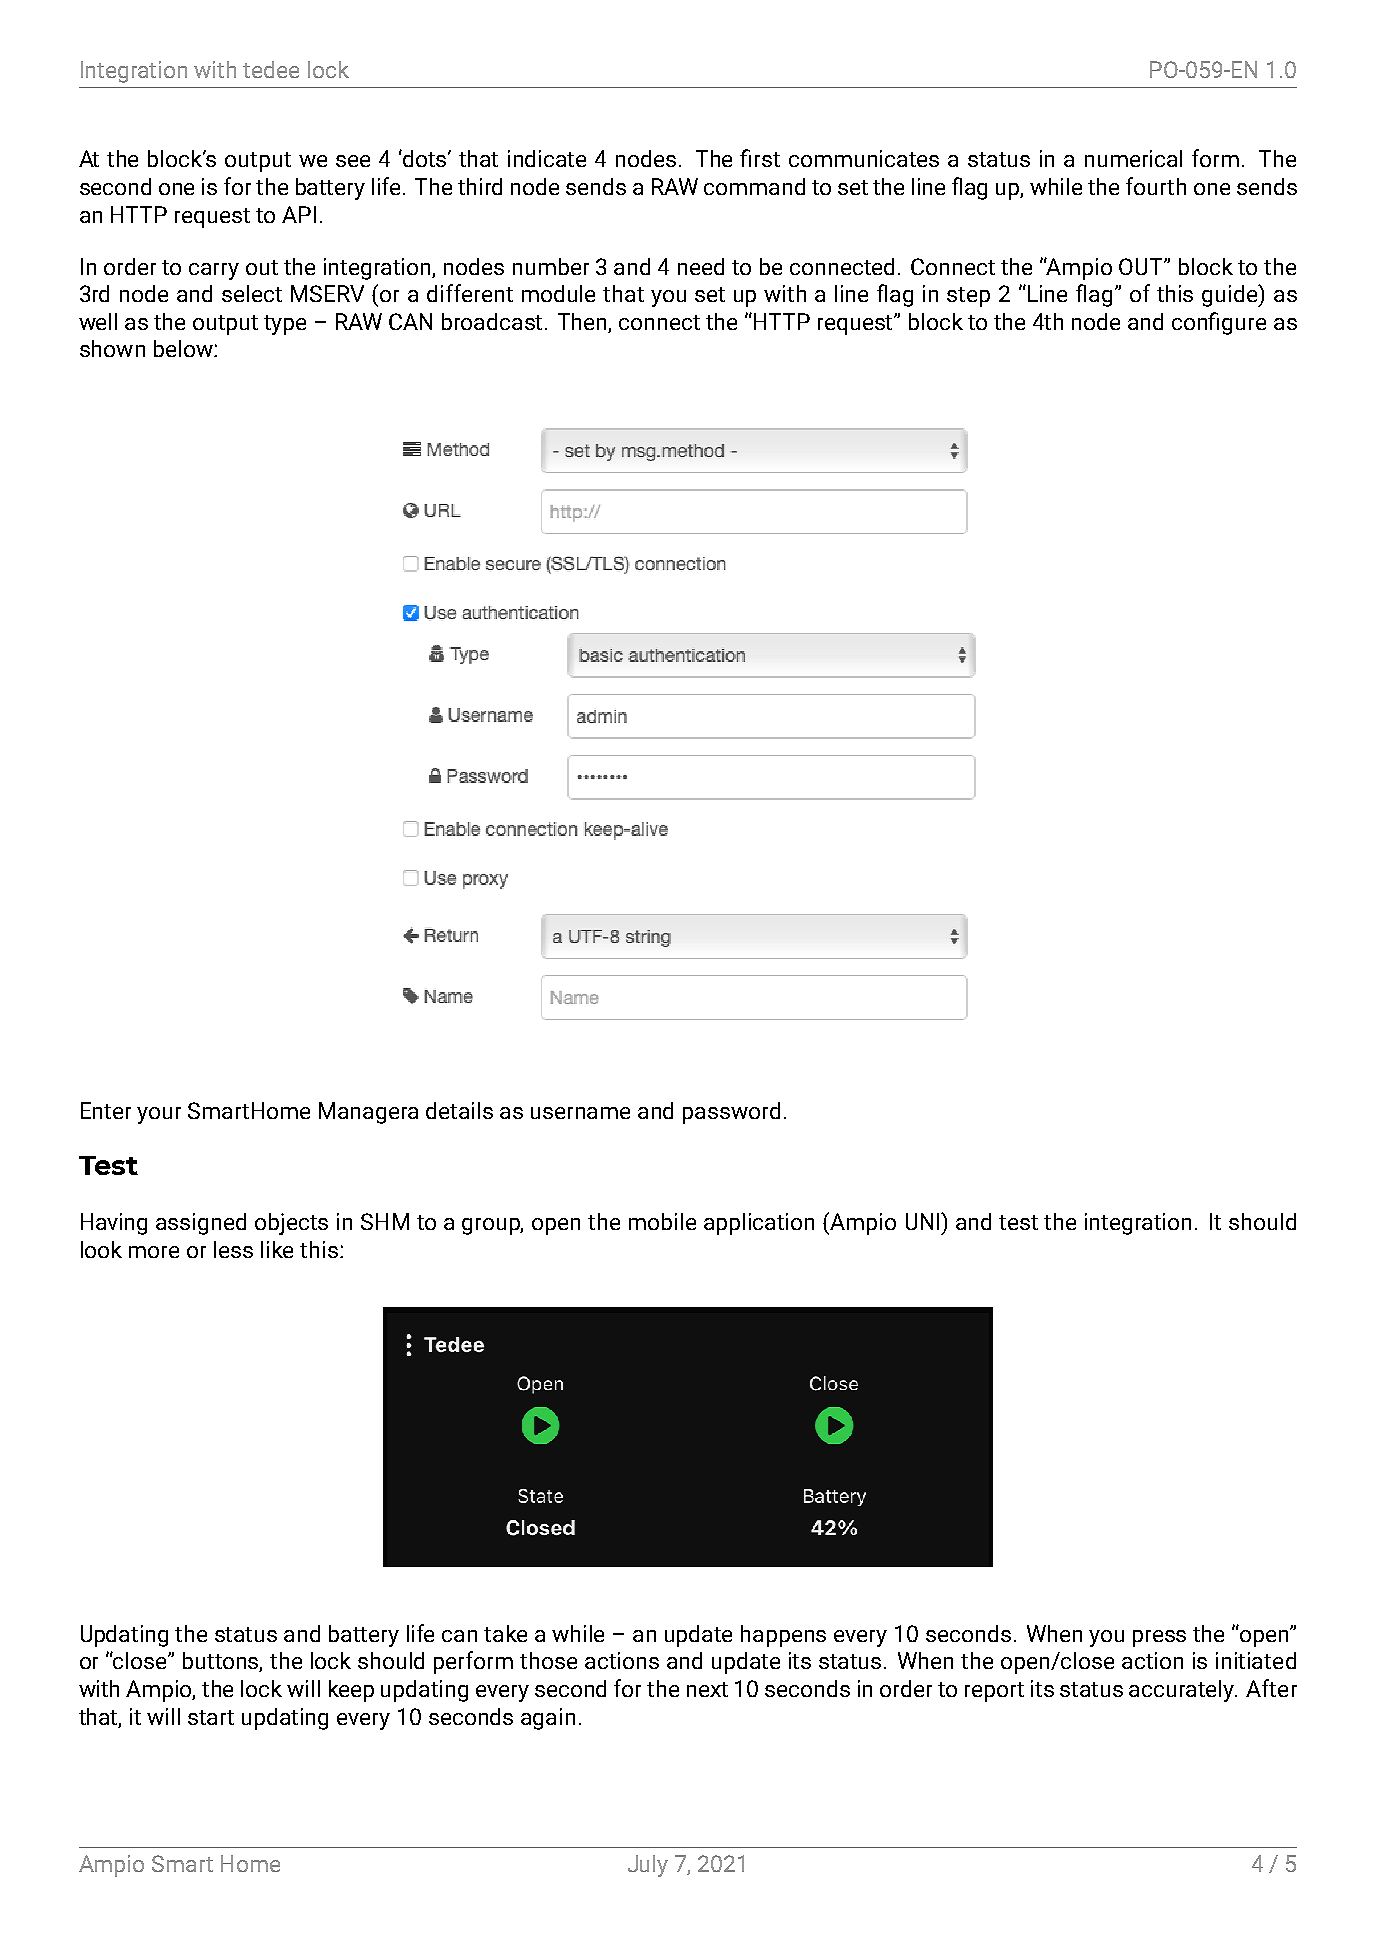 This document has width=1376, height=1947. What do you see at coordinates (299, 214) in the document?
I see `API` at bounding box center [299, 214].
